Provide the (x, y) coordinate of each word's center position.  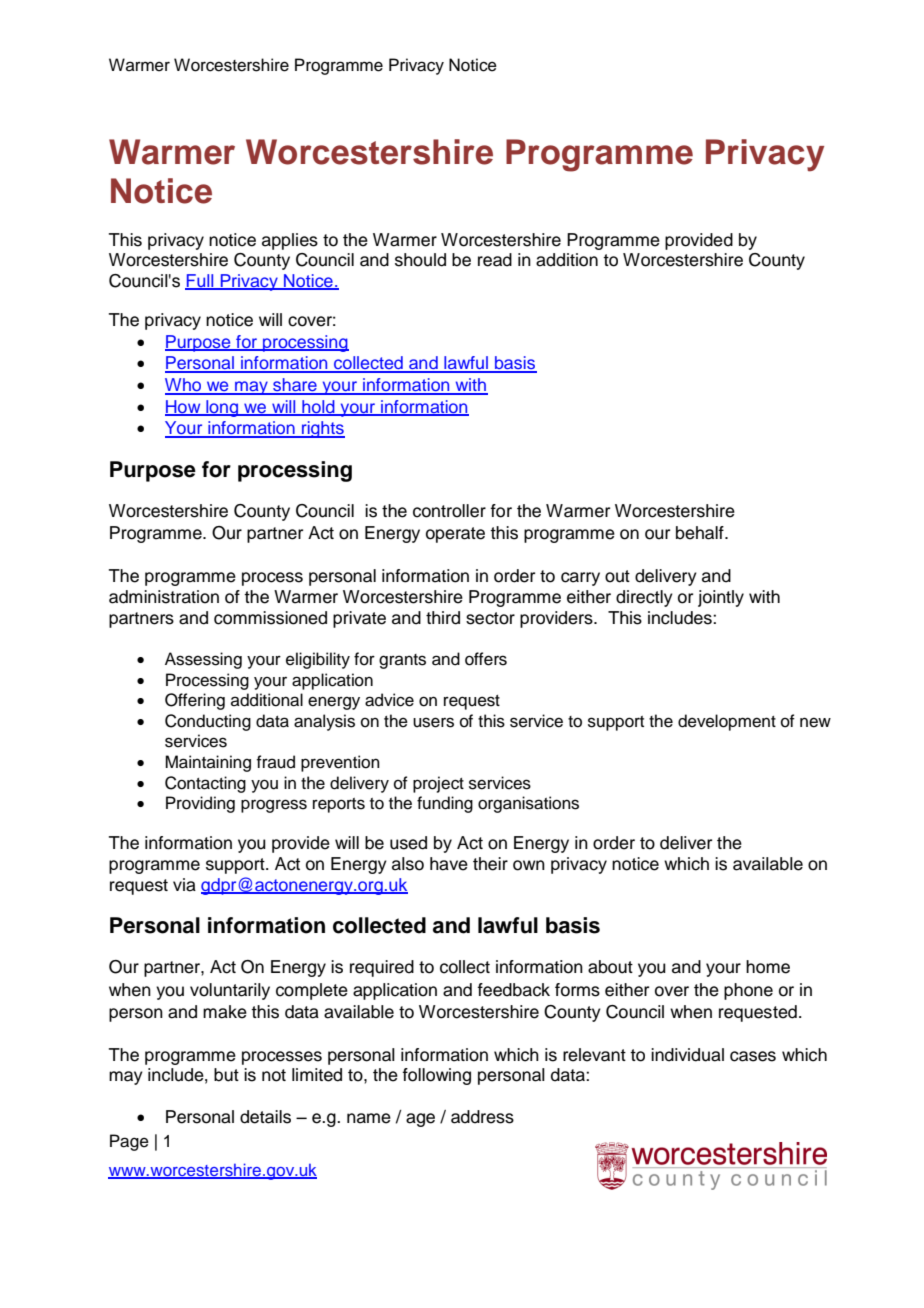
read (495, 260)
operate (455, 535)
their (490, 864)
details (265, 1117)
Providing (200, 804)
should (420, 260)
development (727, 722)
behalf (701, 533)
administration (164, 597)
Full (200, 281)
